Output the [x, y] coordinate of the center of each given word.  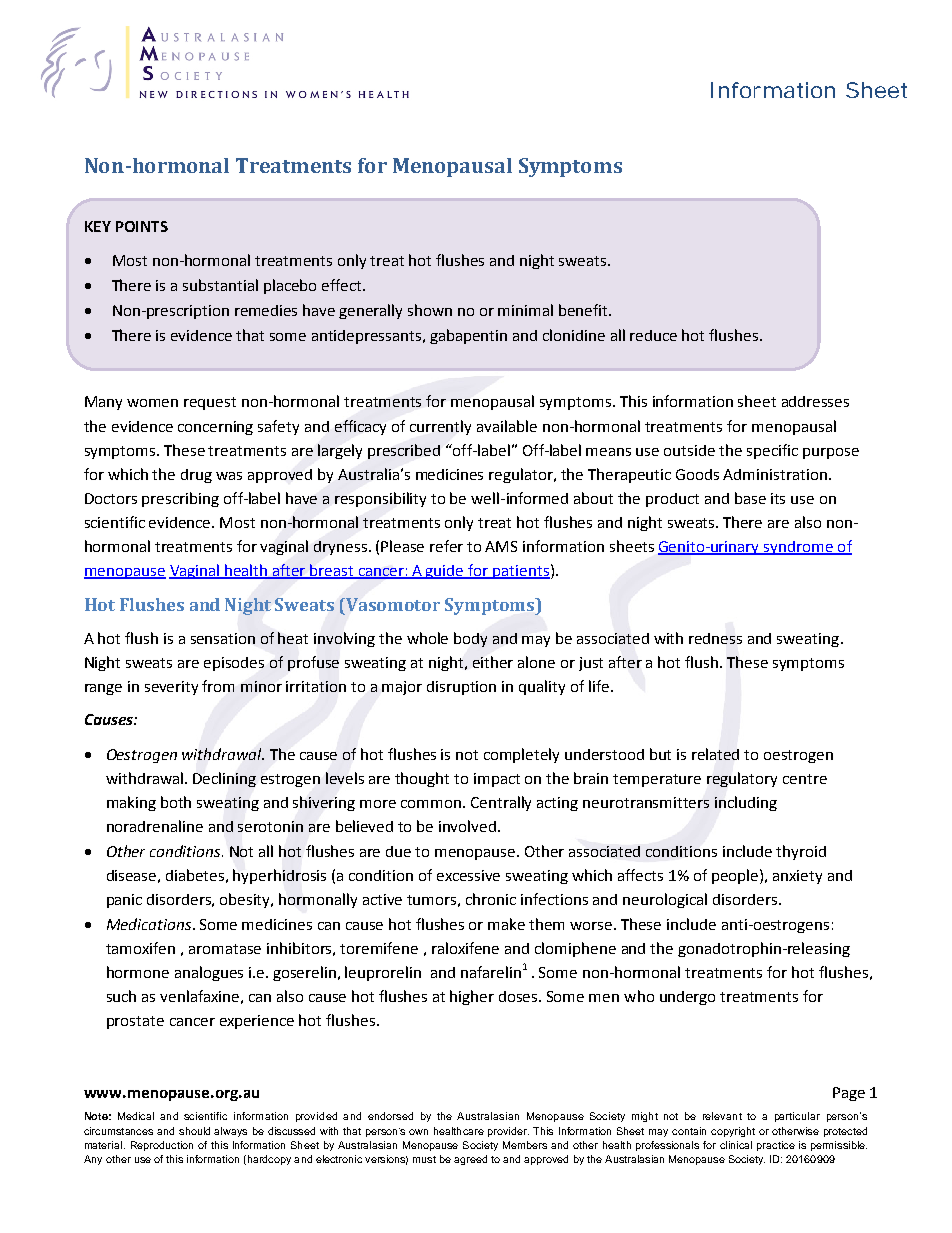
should [194, 1131]
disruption [461, 688]
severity [171, 688]
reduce [653, 335]
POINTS [142, 226]
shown [430, 310]
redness [715, 638]
